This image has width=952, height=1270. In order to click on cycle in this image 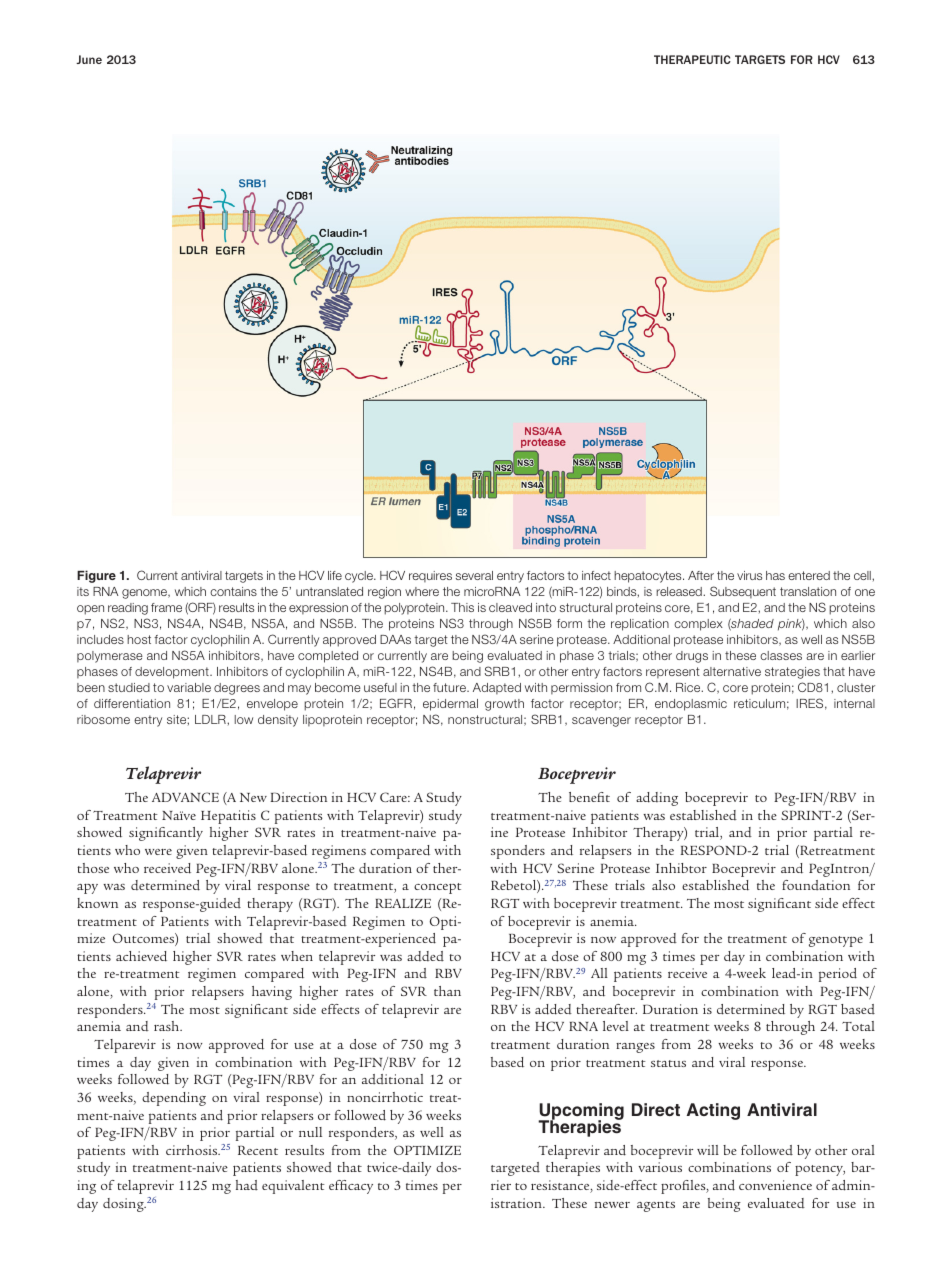, I will do `click(360, 577)`.
